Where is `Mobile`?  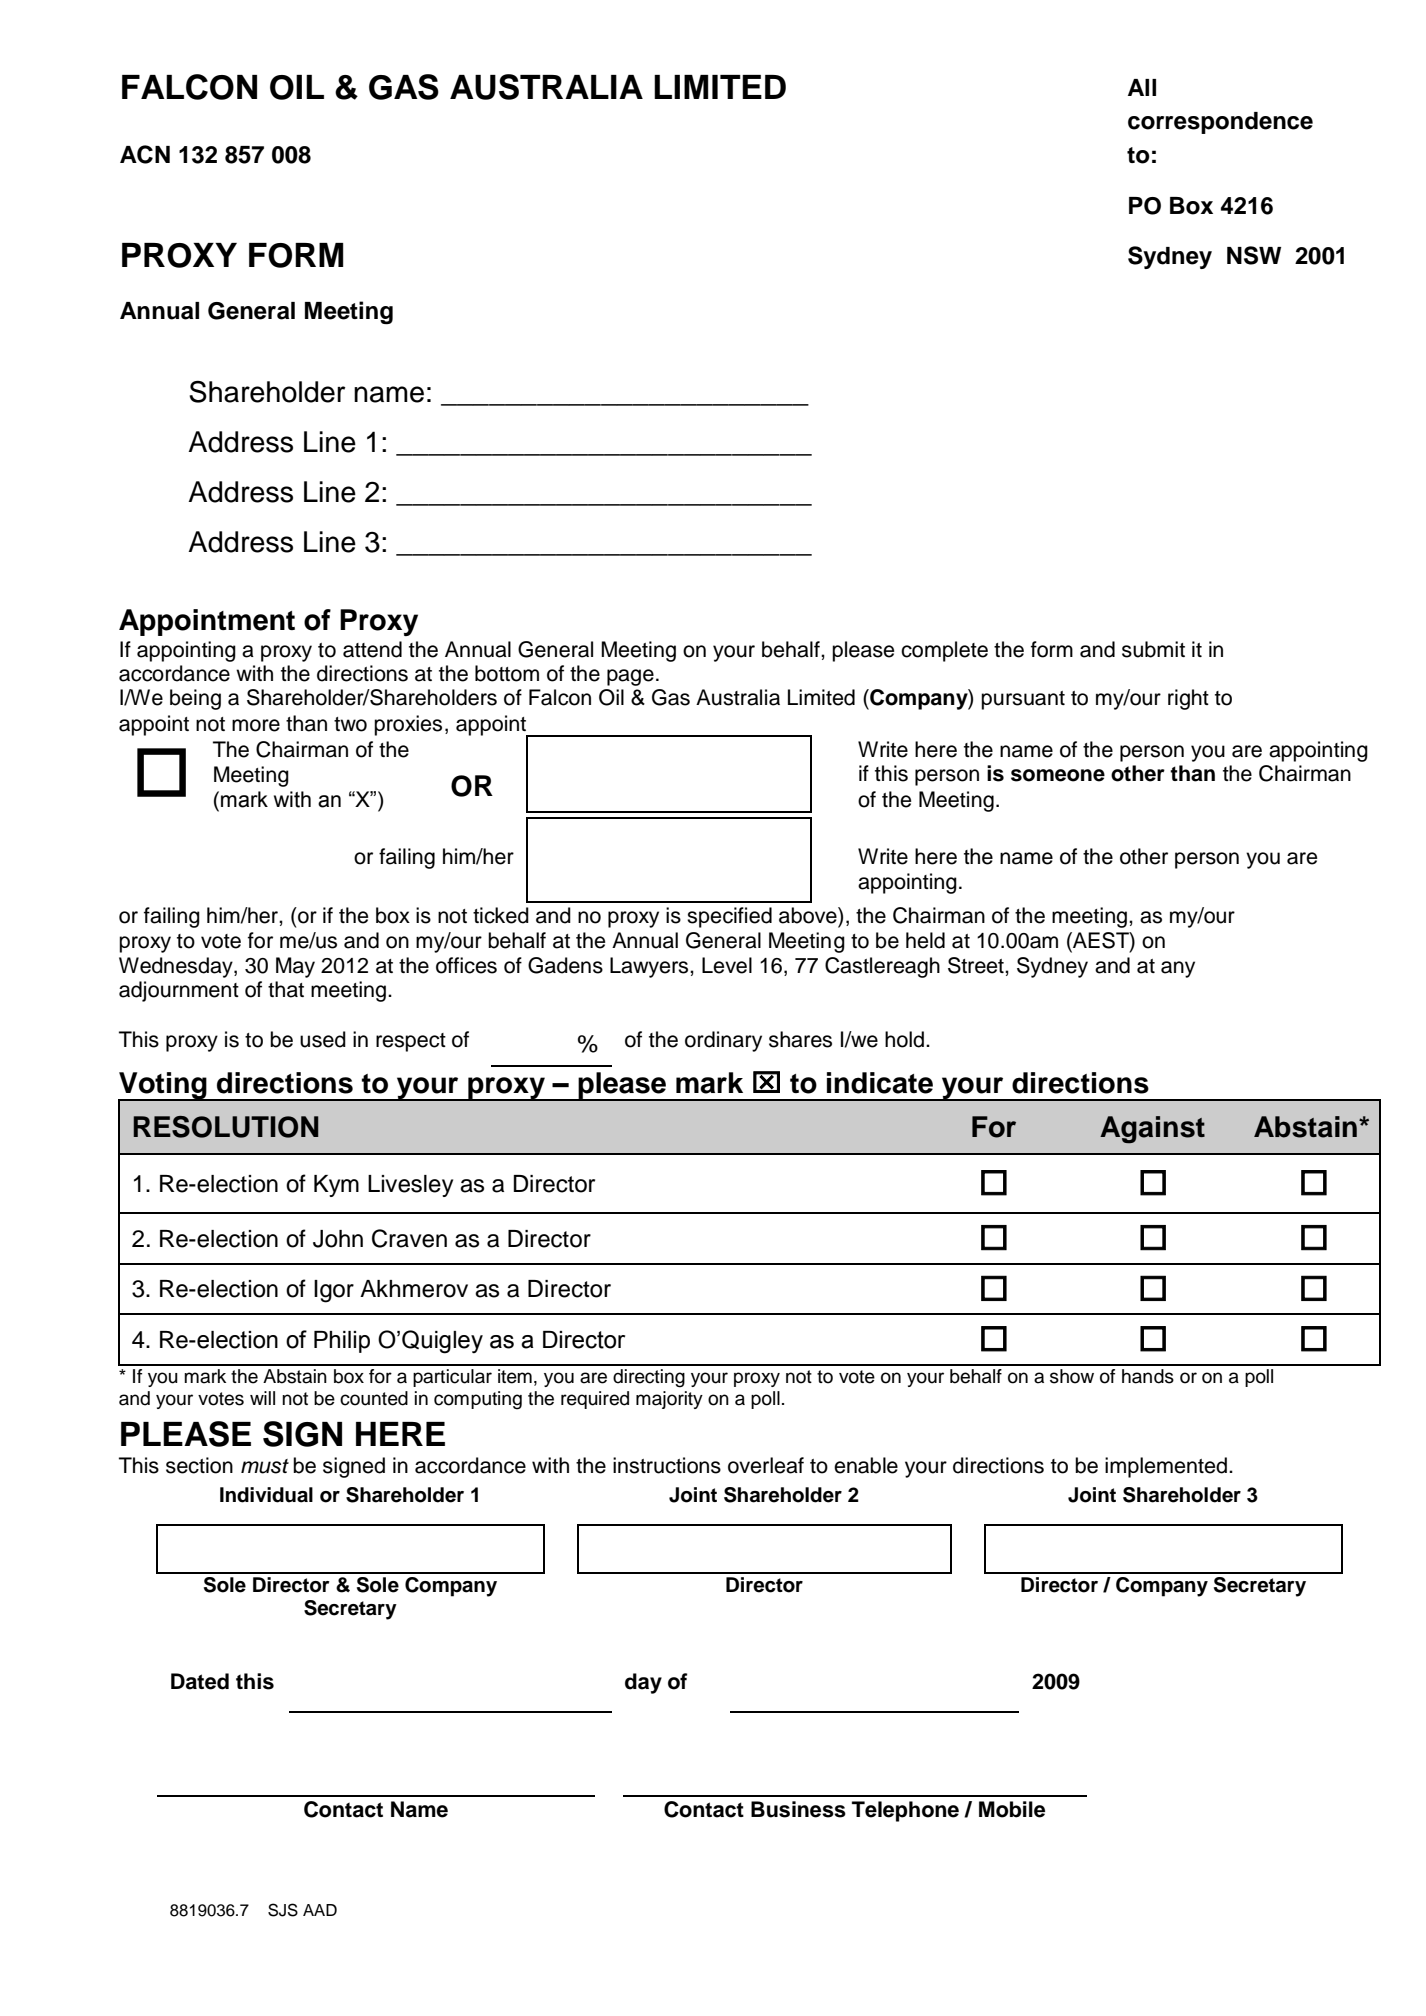
Mobile is located at coordinates (1012, 1809).
